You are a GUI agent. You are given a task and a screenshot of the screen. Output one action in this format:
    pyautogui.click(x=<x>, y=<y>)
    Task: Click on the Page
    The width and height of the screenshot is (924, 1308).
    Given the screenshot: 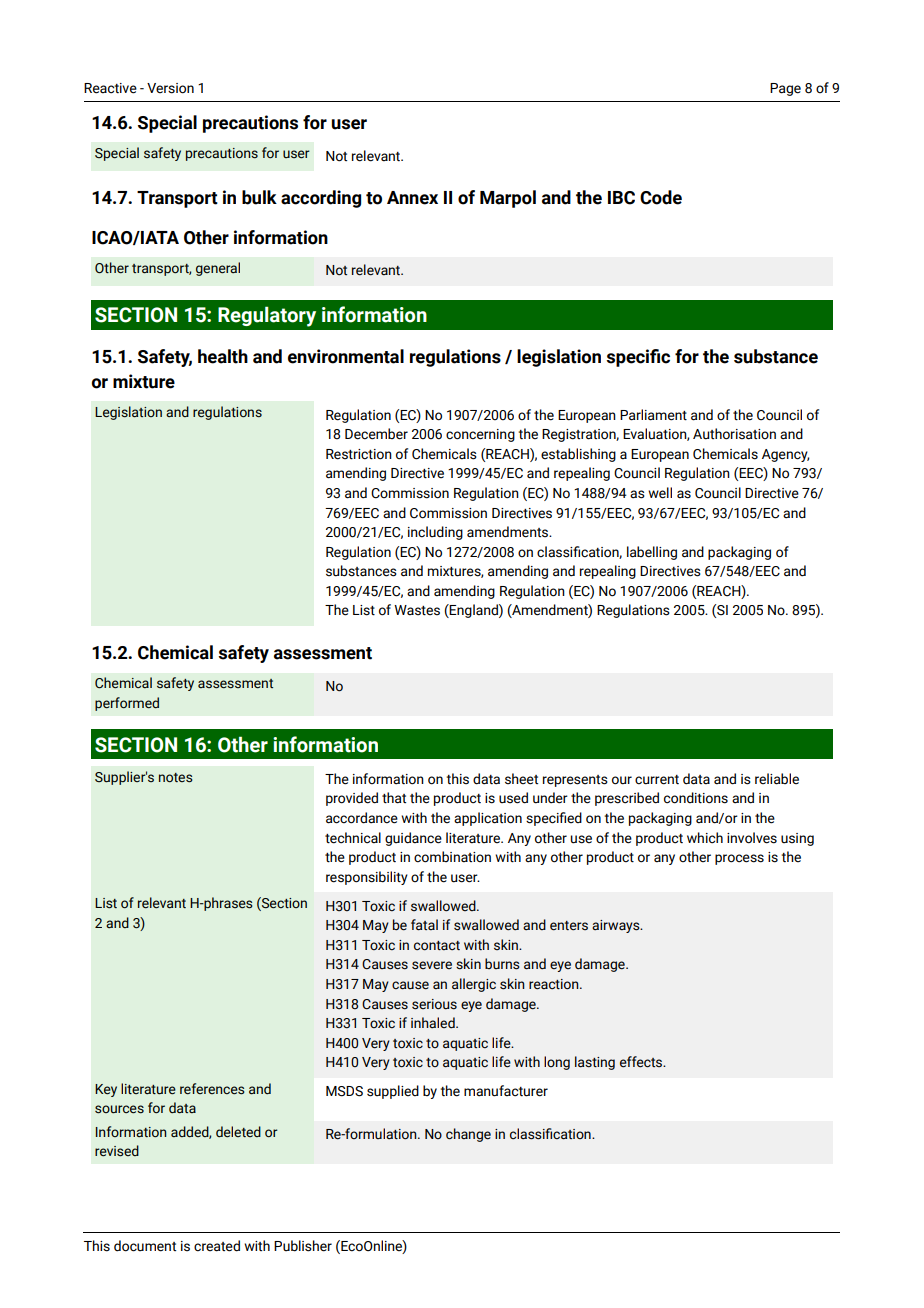 What is the action you would take?
    pyautogui.click(x=785, y=89)
